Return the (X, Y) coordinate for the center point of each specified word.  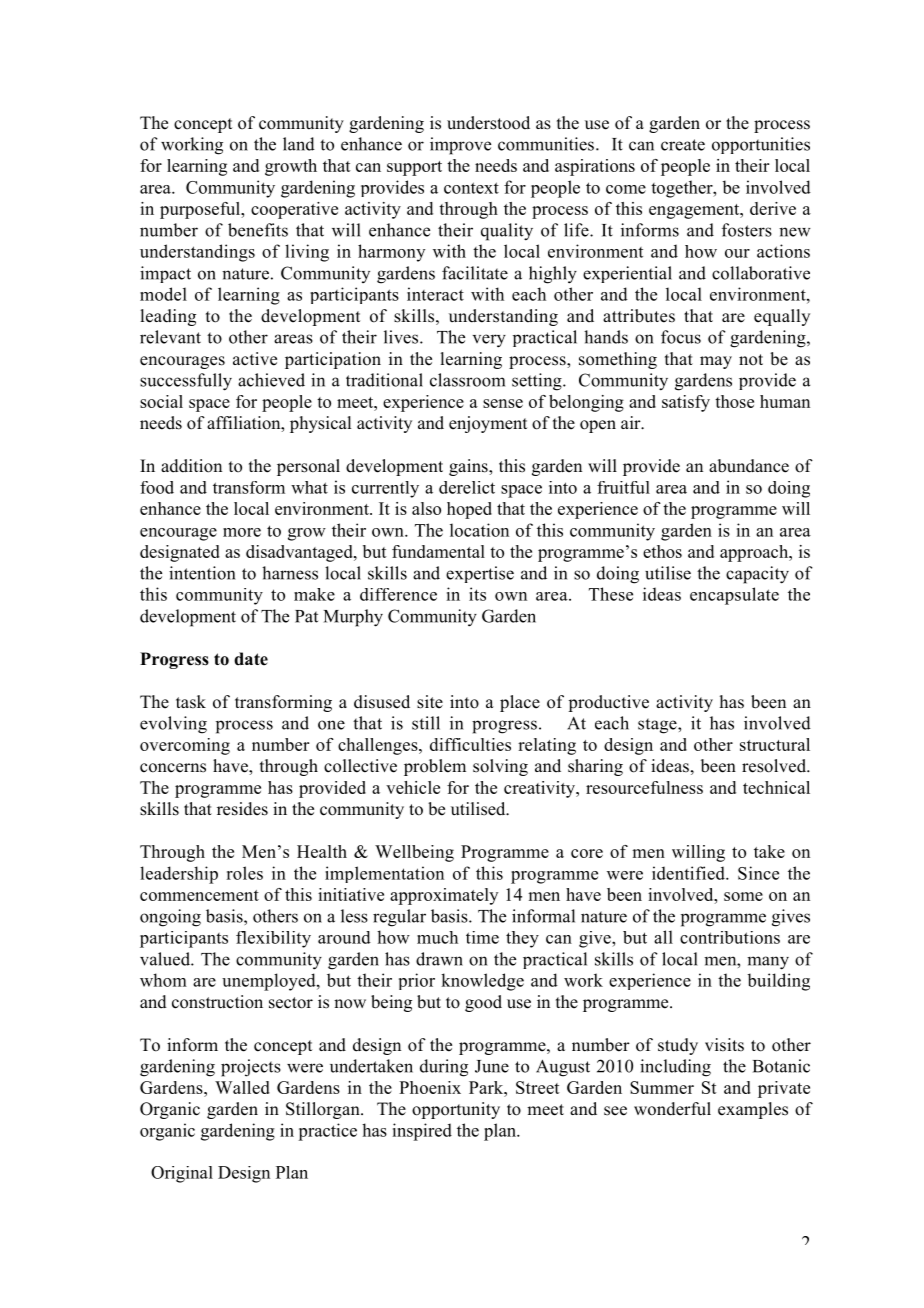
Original (182, 1174)
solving (500, 767)
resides (242, 809)
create (683, 145)
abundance (749, 466)
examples (753, 1110)
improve (460, 146)
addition (191, 466)
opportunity (456, 1110)
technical (776, 787)
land (299, 144)
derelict (467, 487)
